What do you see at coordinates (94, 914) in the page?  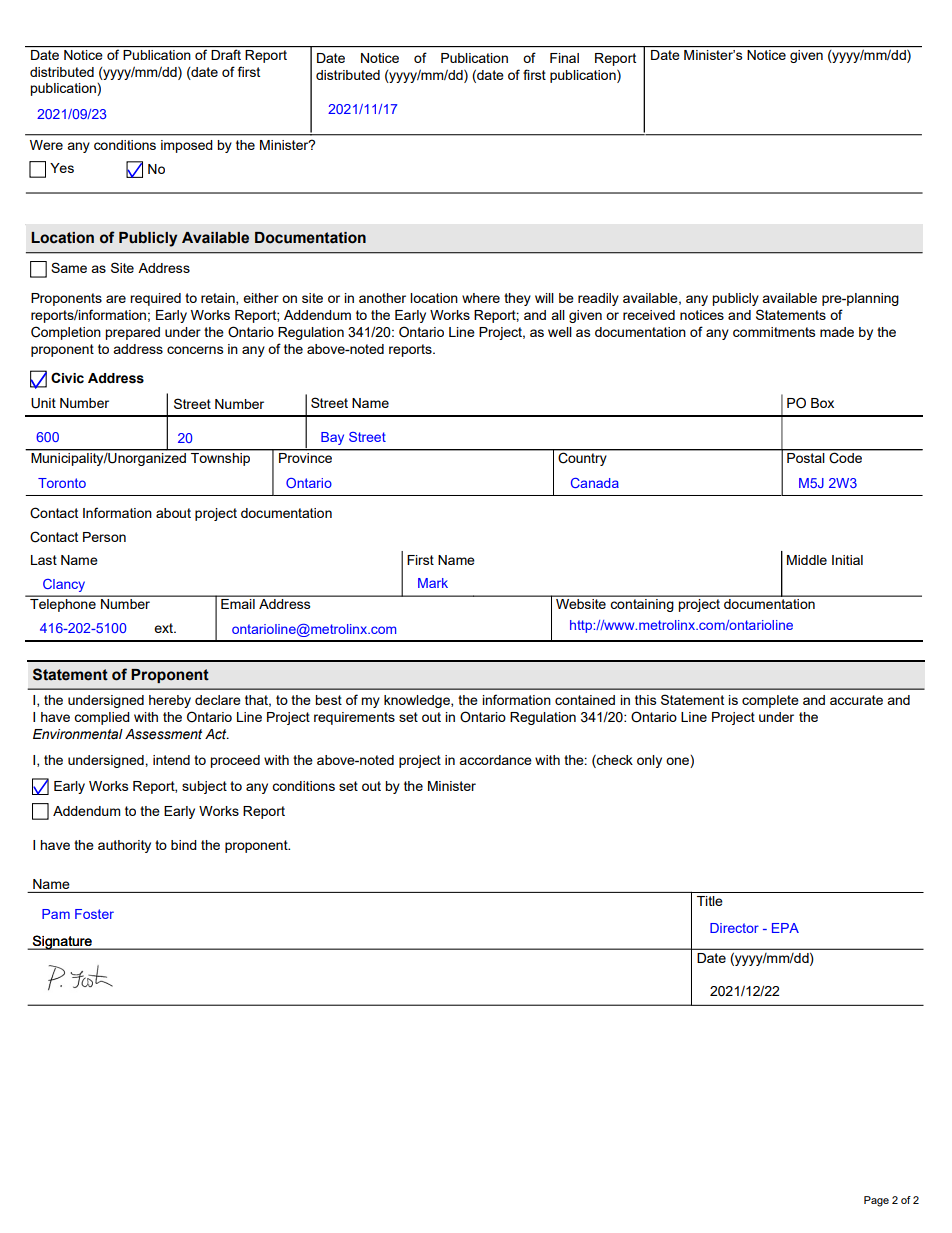 I see `Foster` at bounding box center [94, 914].
